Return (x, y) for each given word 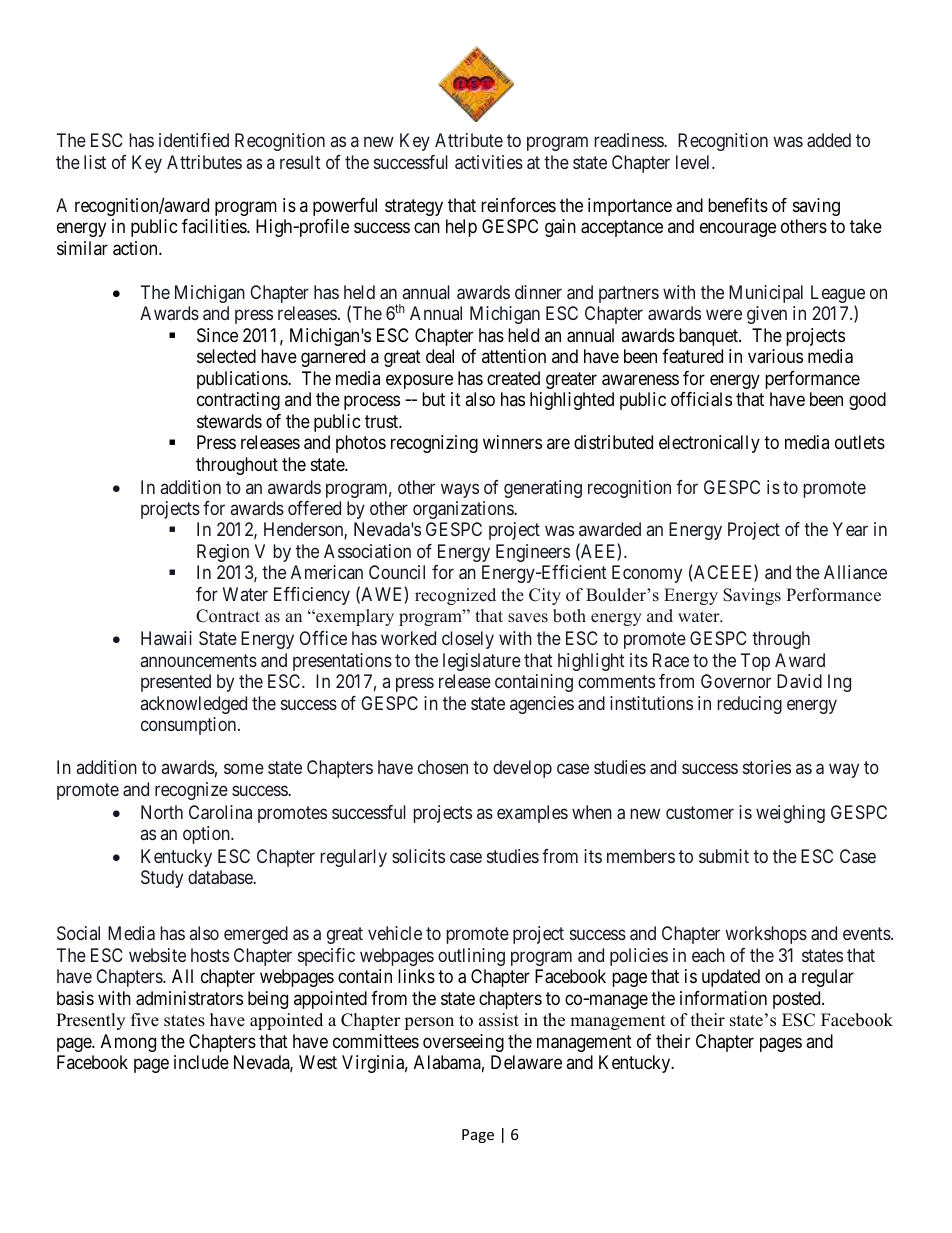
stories (767, 767)
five (145, 1020)
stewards (229, 421)
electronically (709, 444)
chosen (443, 767)
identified (194, 140)
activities (489, 162)
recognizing (434, 444)
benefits (738, 205)
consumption (190, 726)
